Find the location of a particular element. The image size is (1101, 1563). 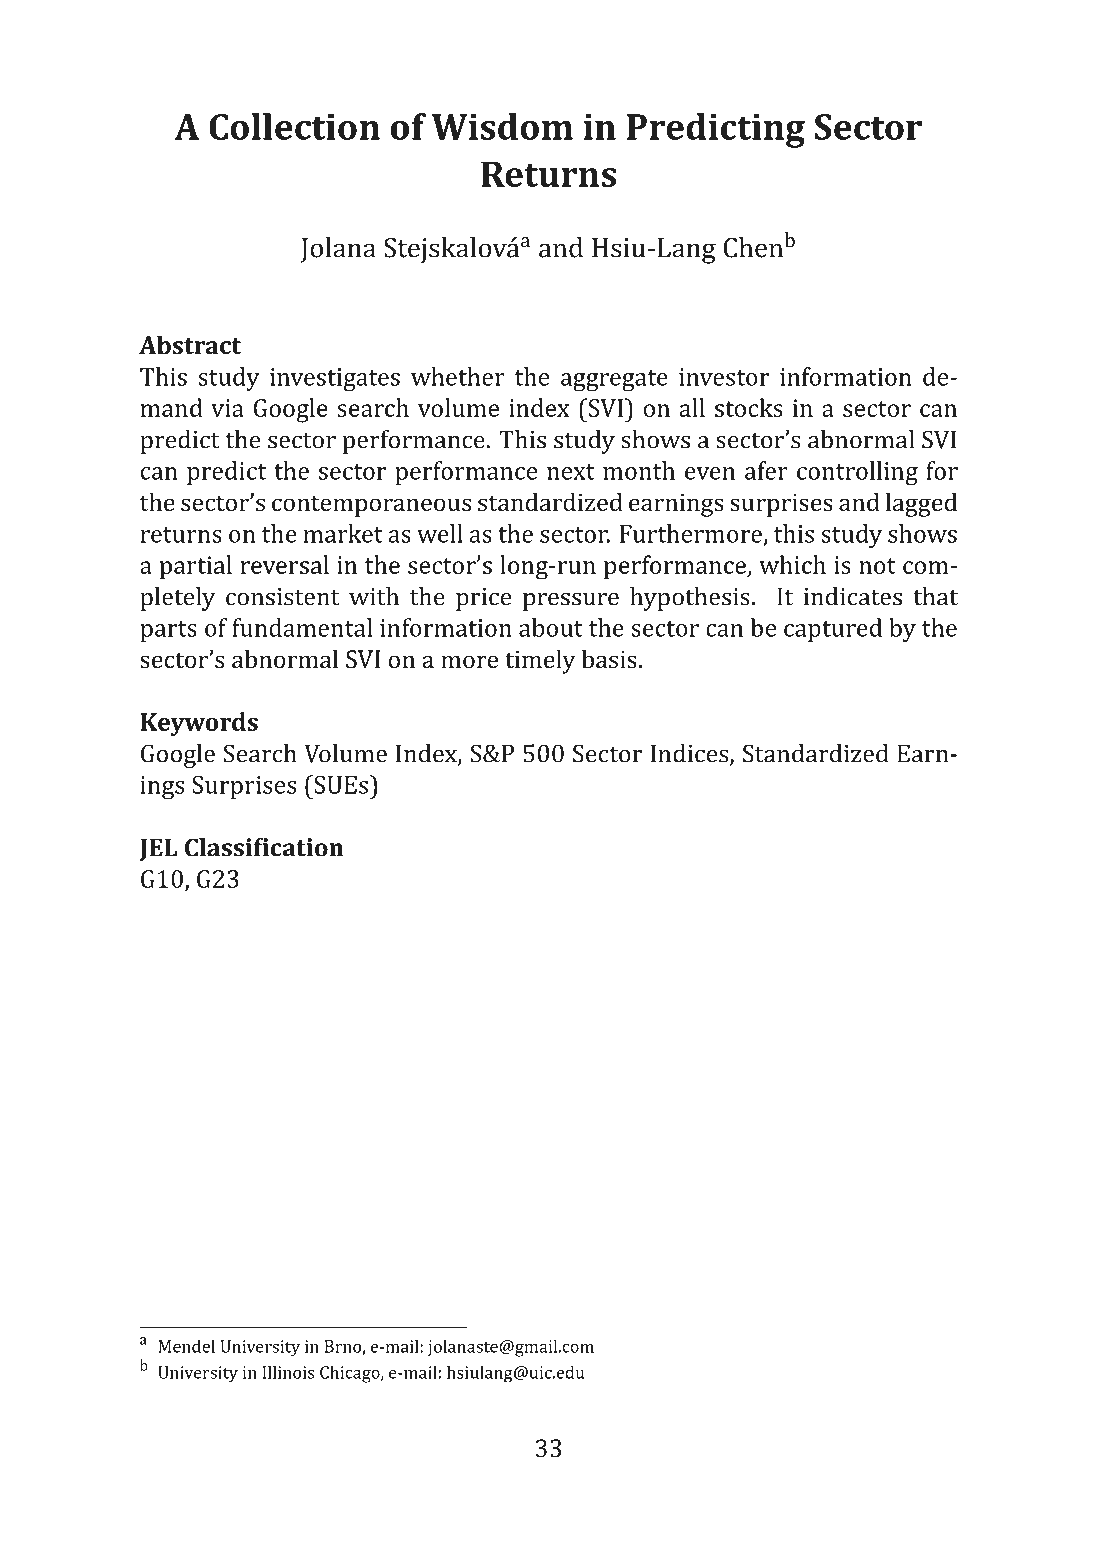

Indices is located at coordinates (690, 754).
